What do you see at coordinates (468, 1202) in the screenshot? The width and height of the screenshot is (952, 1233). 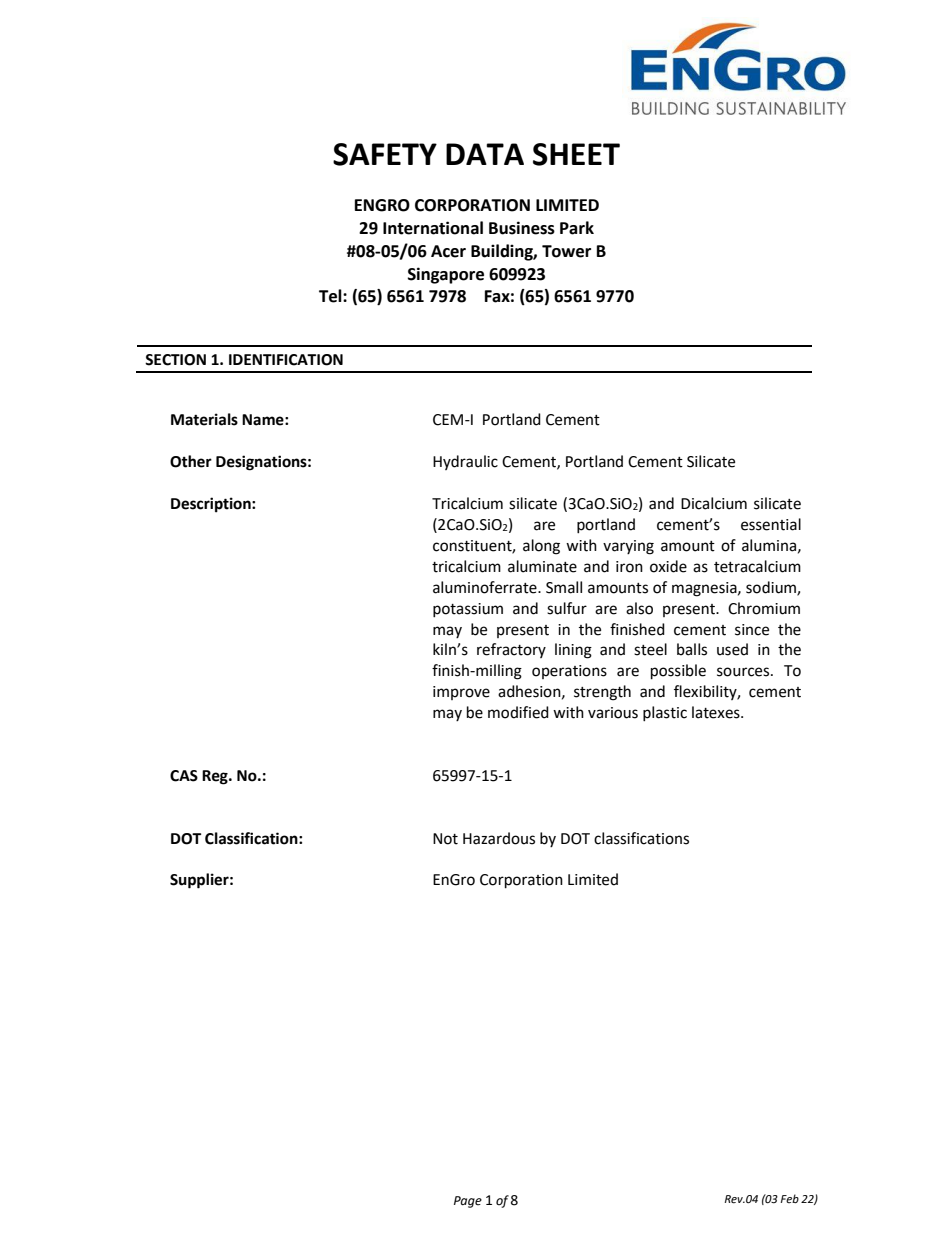 I see `Page` at bounding box center [468, 1202].
